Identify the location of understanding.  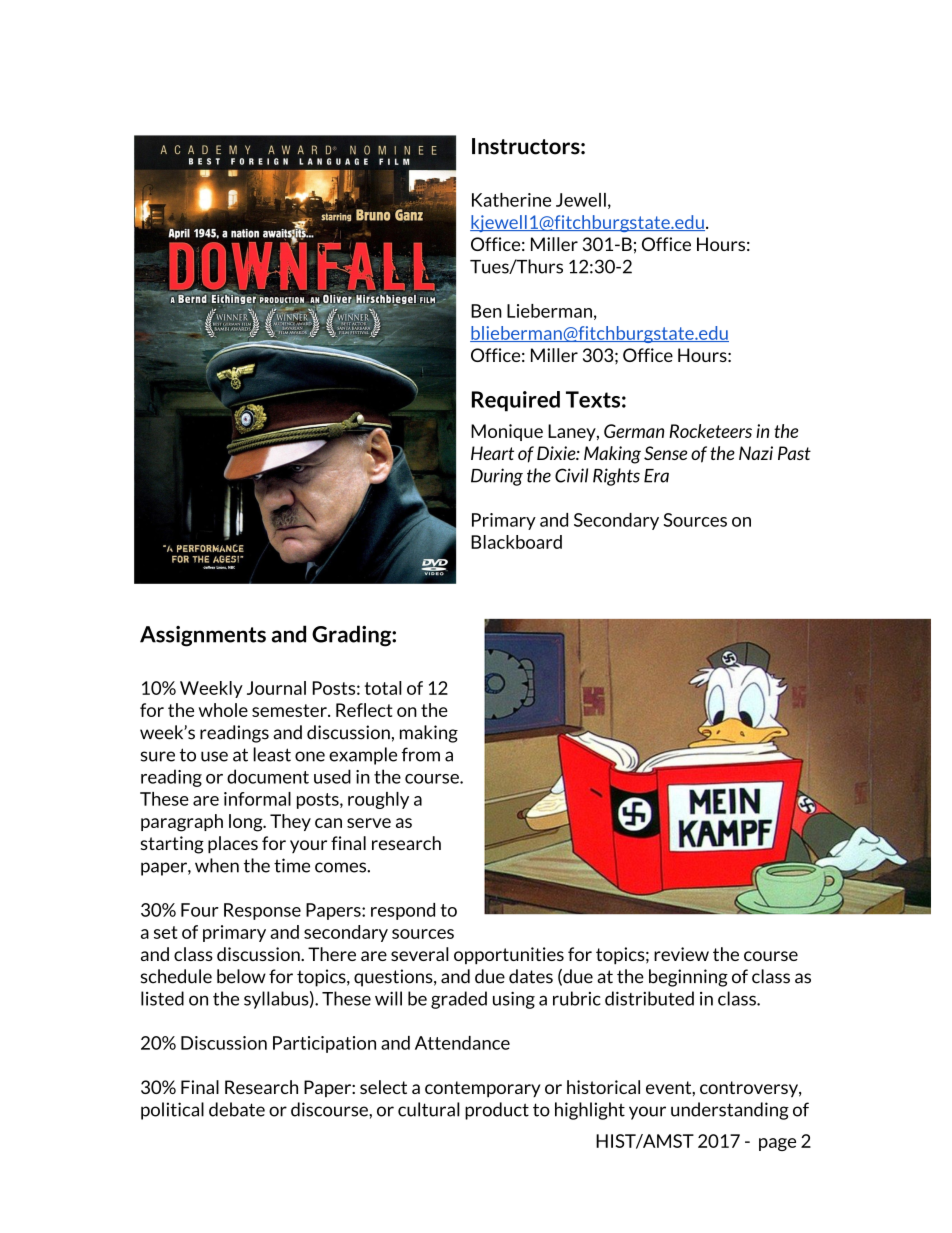
(730, 1111).
